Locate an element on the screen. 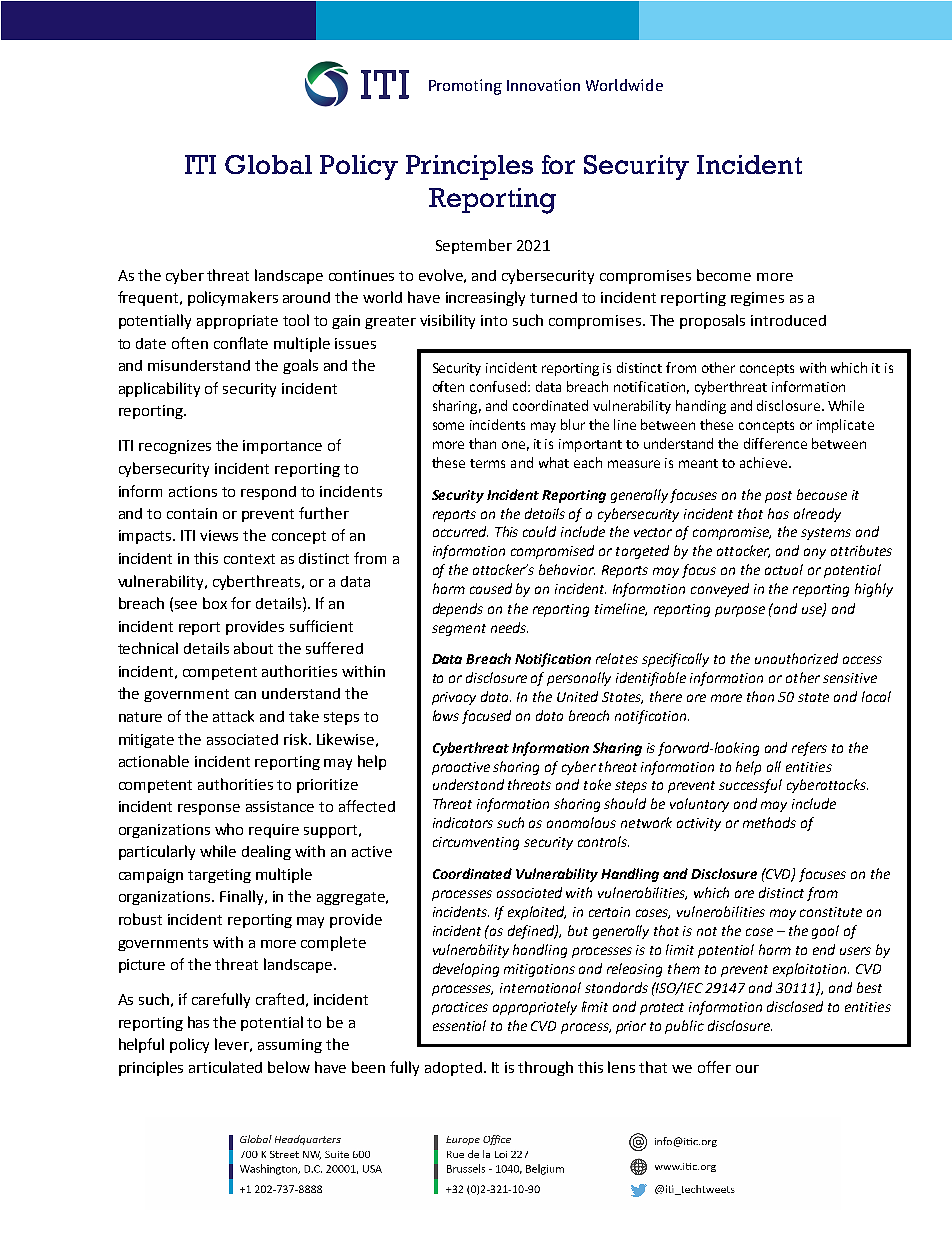 Image resolution: width=952 pixels, height=1233 pixels. increasingly is located at coordinates (485, 298).
